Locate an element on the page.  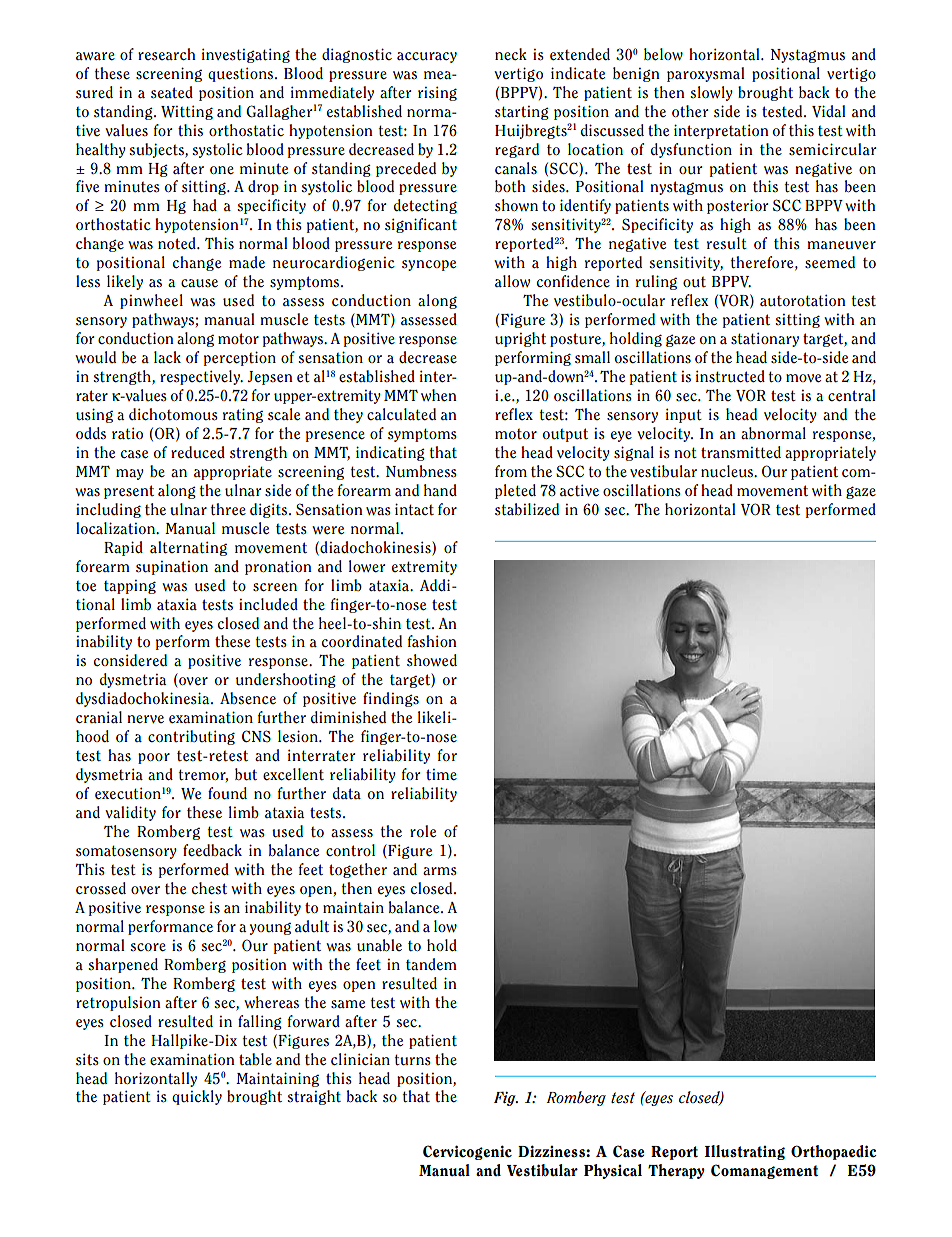
transmitted is located at coordinates (741, 452).
